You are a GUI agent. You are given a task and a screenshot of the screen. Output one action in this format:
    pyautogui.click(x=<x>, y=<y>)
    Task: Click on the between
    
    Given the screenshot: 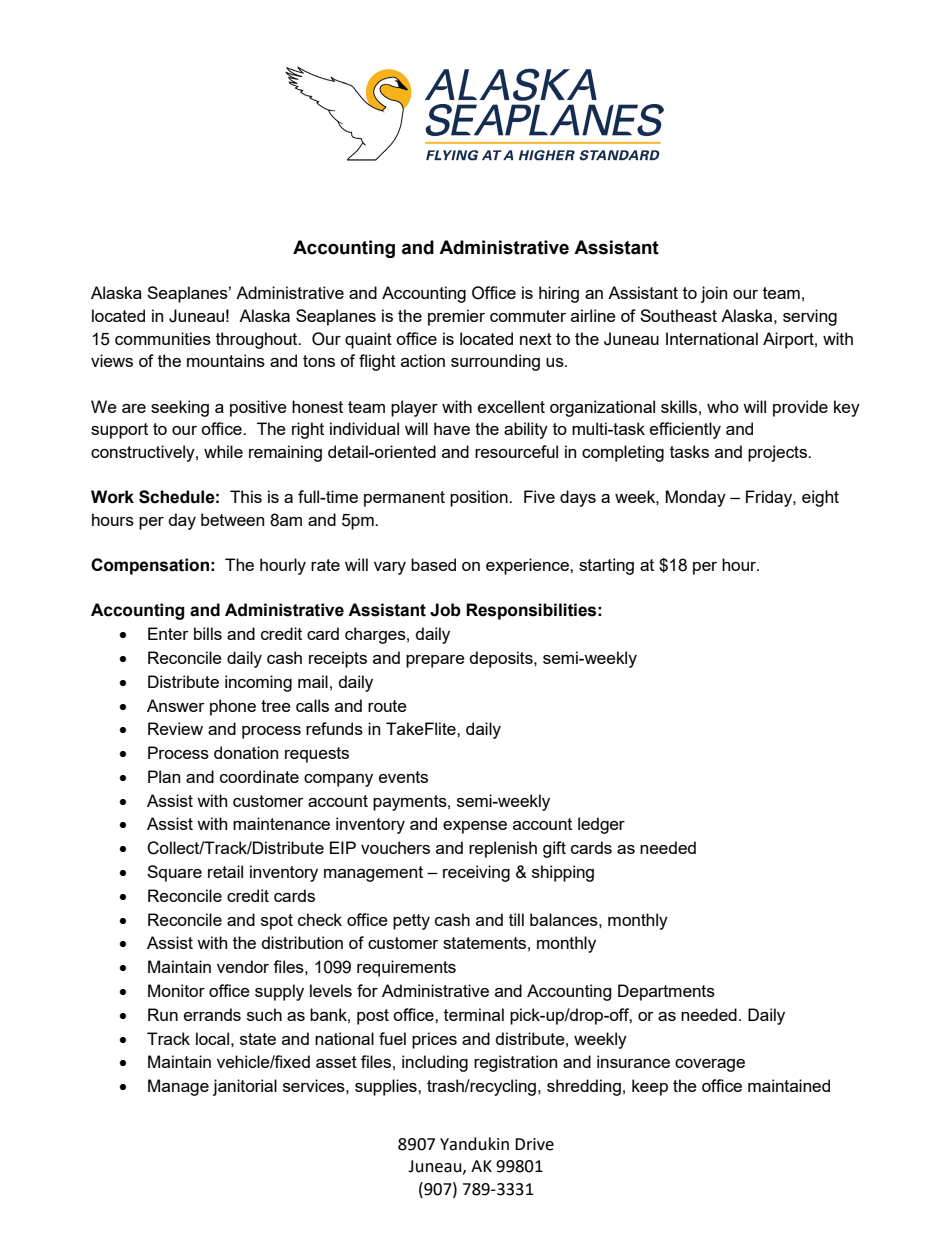 What is the action you would take?
    pyautogui.click(x=232, y=519)
